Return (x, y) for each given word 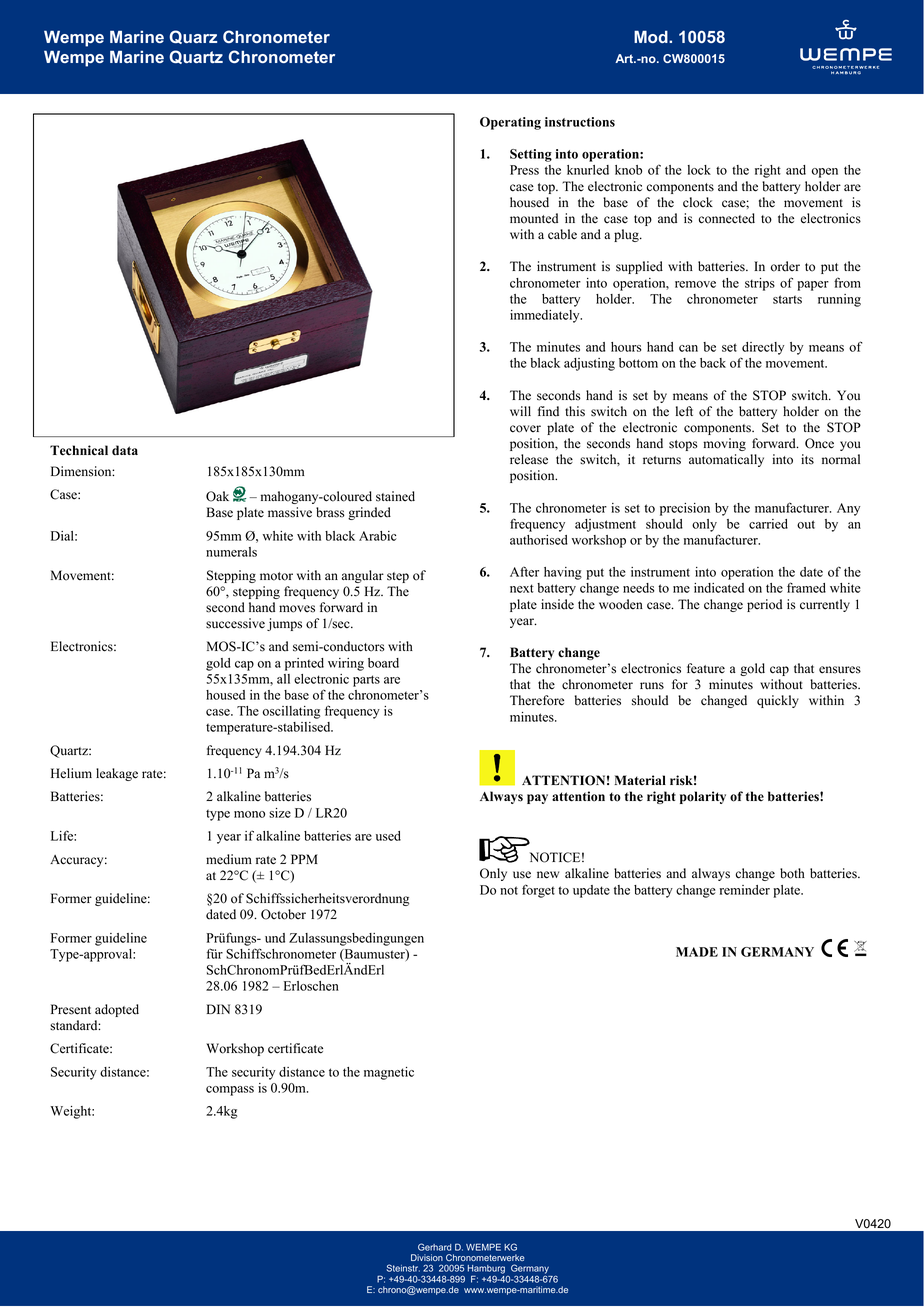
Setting (531, 155)
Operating (510, 123)
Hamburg (486, 1270)
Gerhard (434, 1247)
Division (427, 1257)
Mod (652, 36)
